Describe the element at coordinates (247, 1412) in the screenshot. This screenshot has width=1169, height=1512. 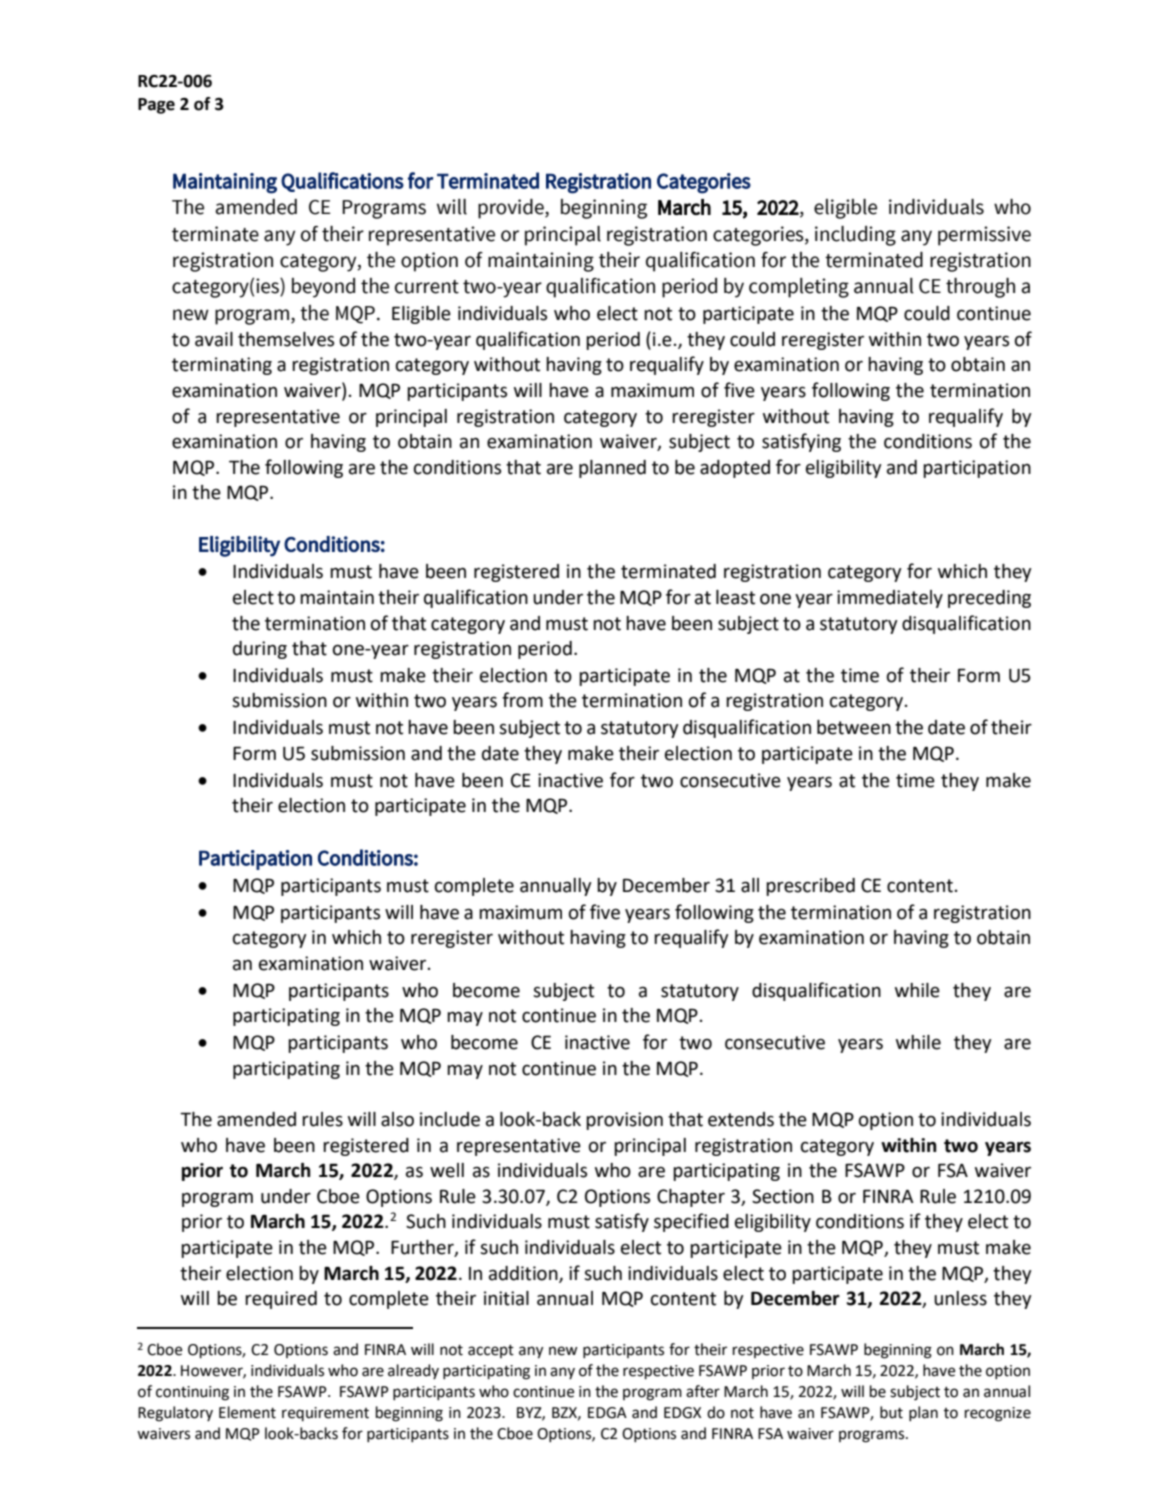
I see `Element` at that location.
